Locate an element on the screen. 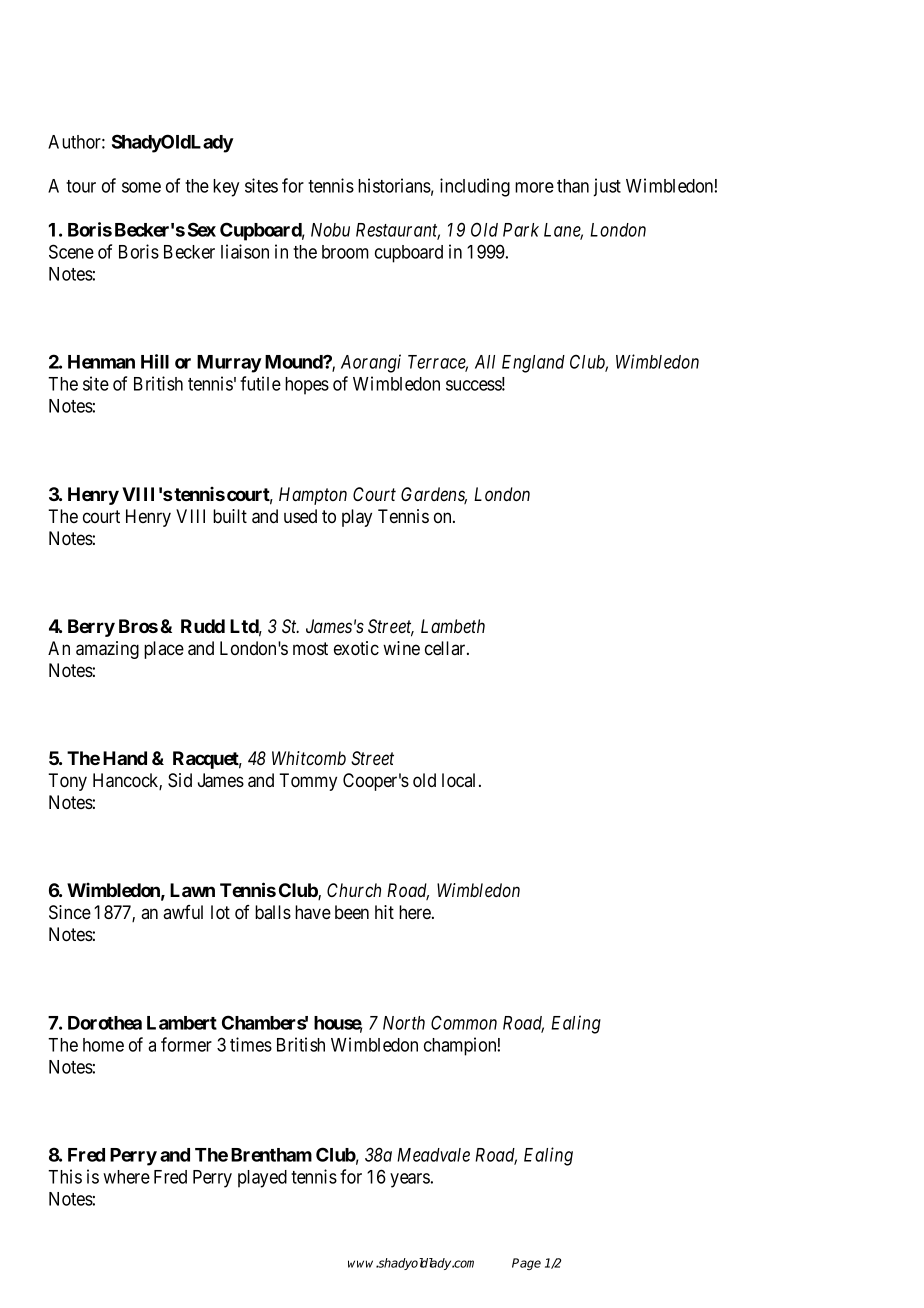  Page is located at coordinates (526, 1264).
